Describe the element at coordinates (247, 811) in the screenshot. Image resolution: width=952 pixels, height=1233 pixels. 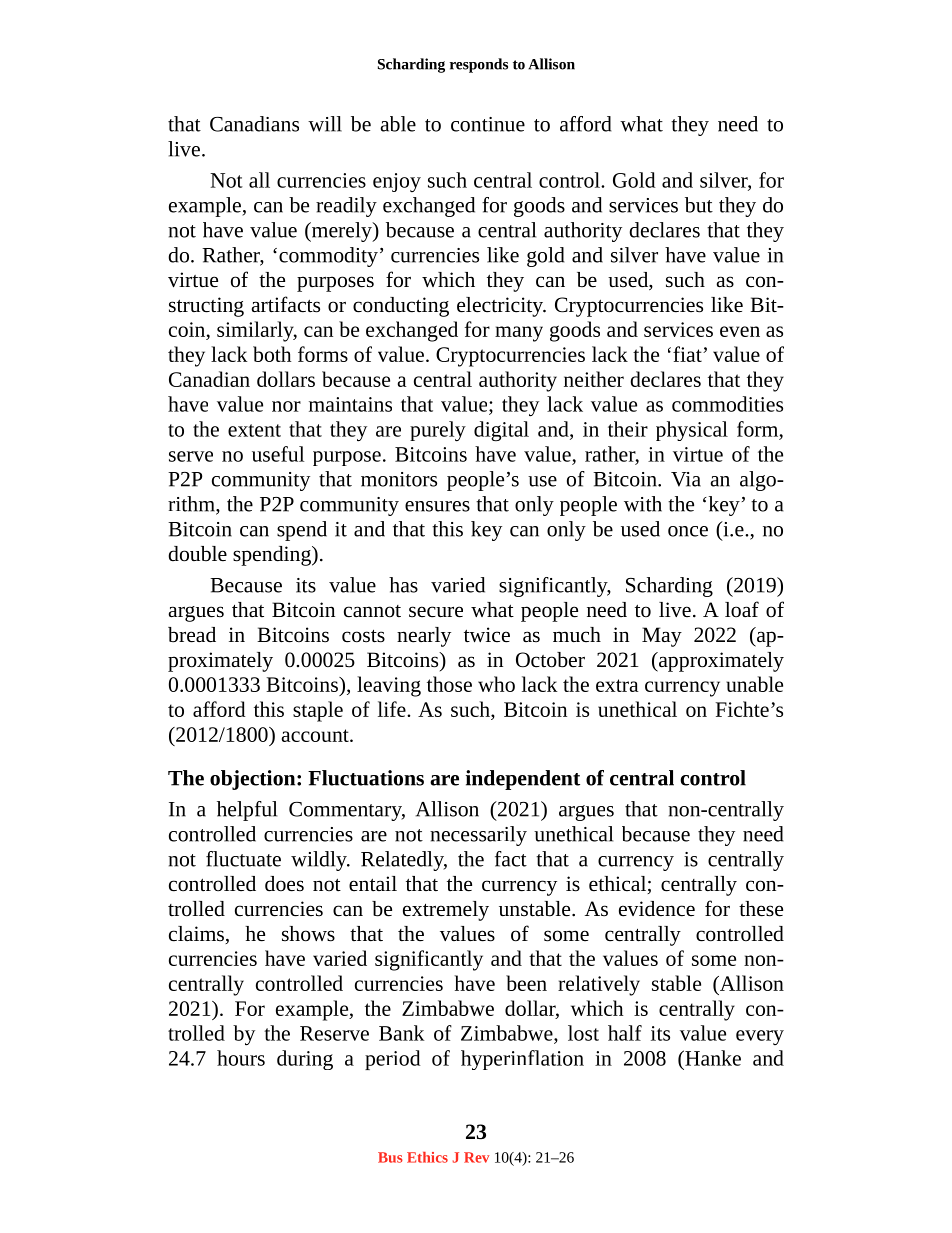
I see `helpful` at that location.
